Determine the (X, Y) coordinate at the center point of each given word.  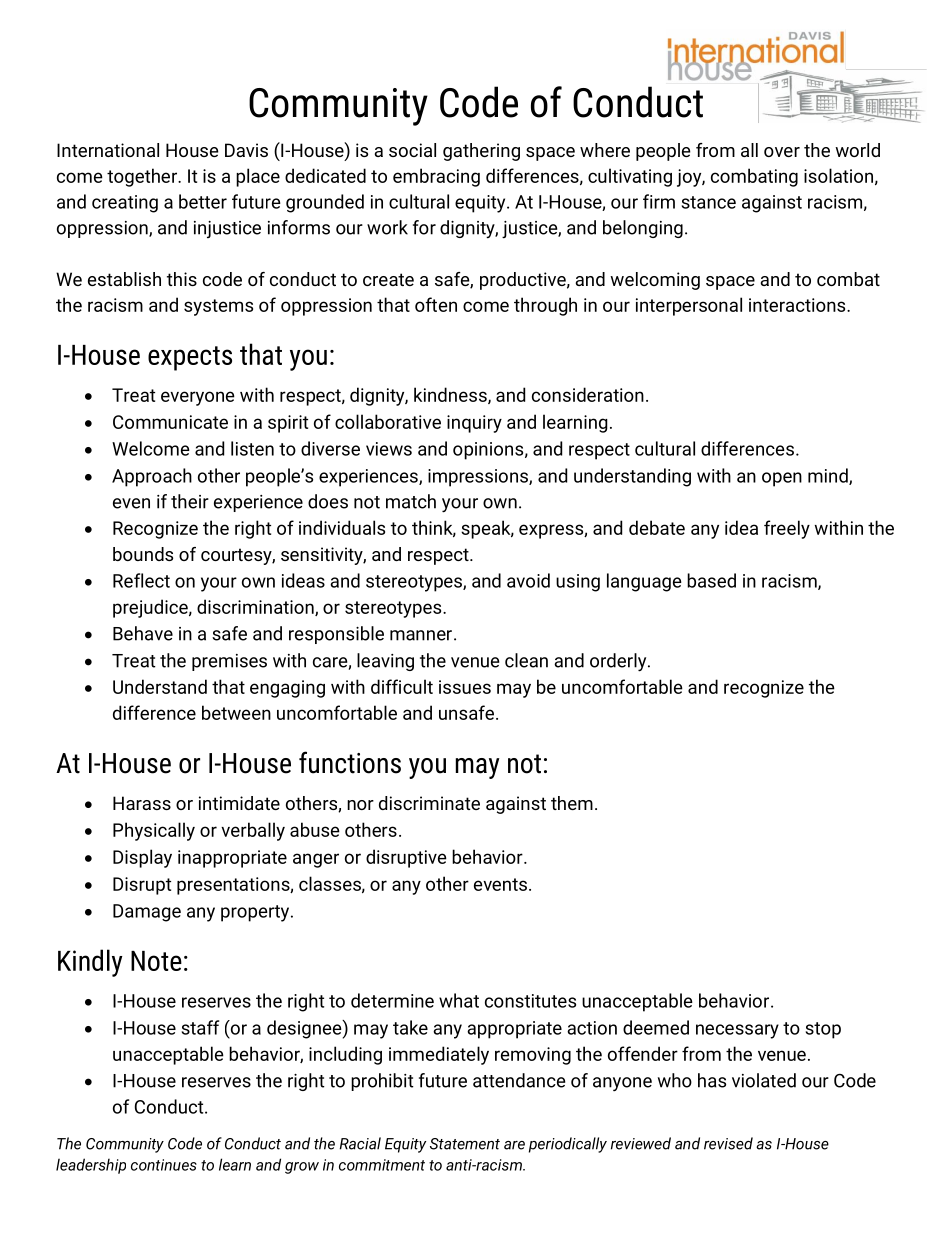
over (782, 152)
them (572, 803)
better (203, 201)
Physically (154, 831)
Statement (465, 1144)
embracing (436, 177)
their (190, 501)
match (411, 501)
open (782, 479)
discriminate (429, 803)
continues (164, 1165)
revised (728, 1143)
